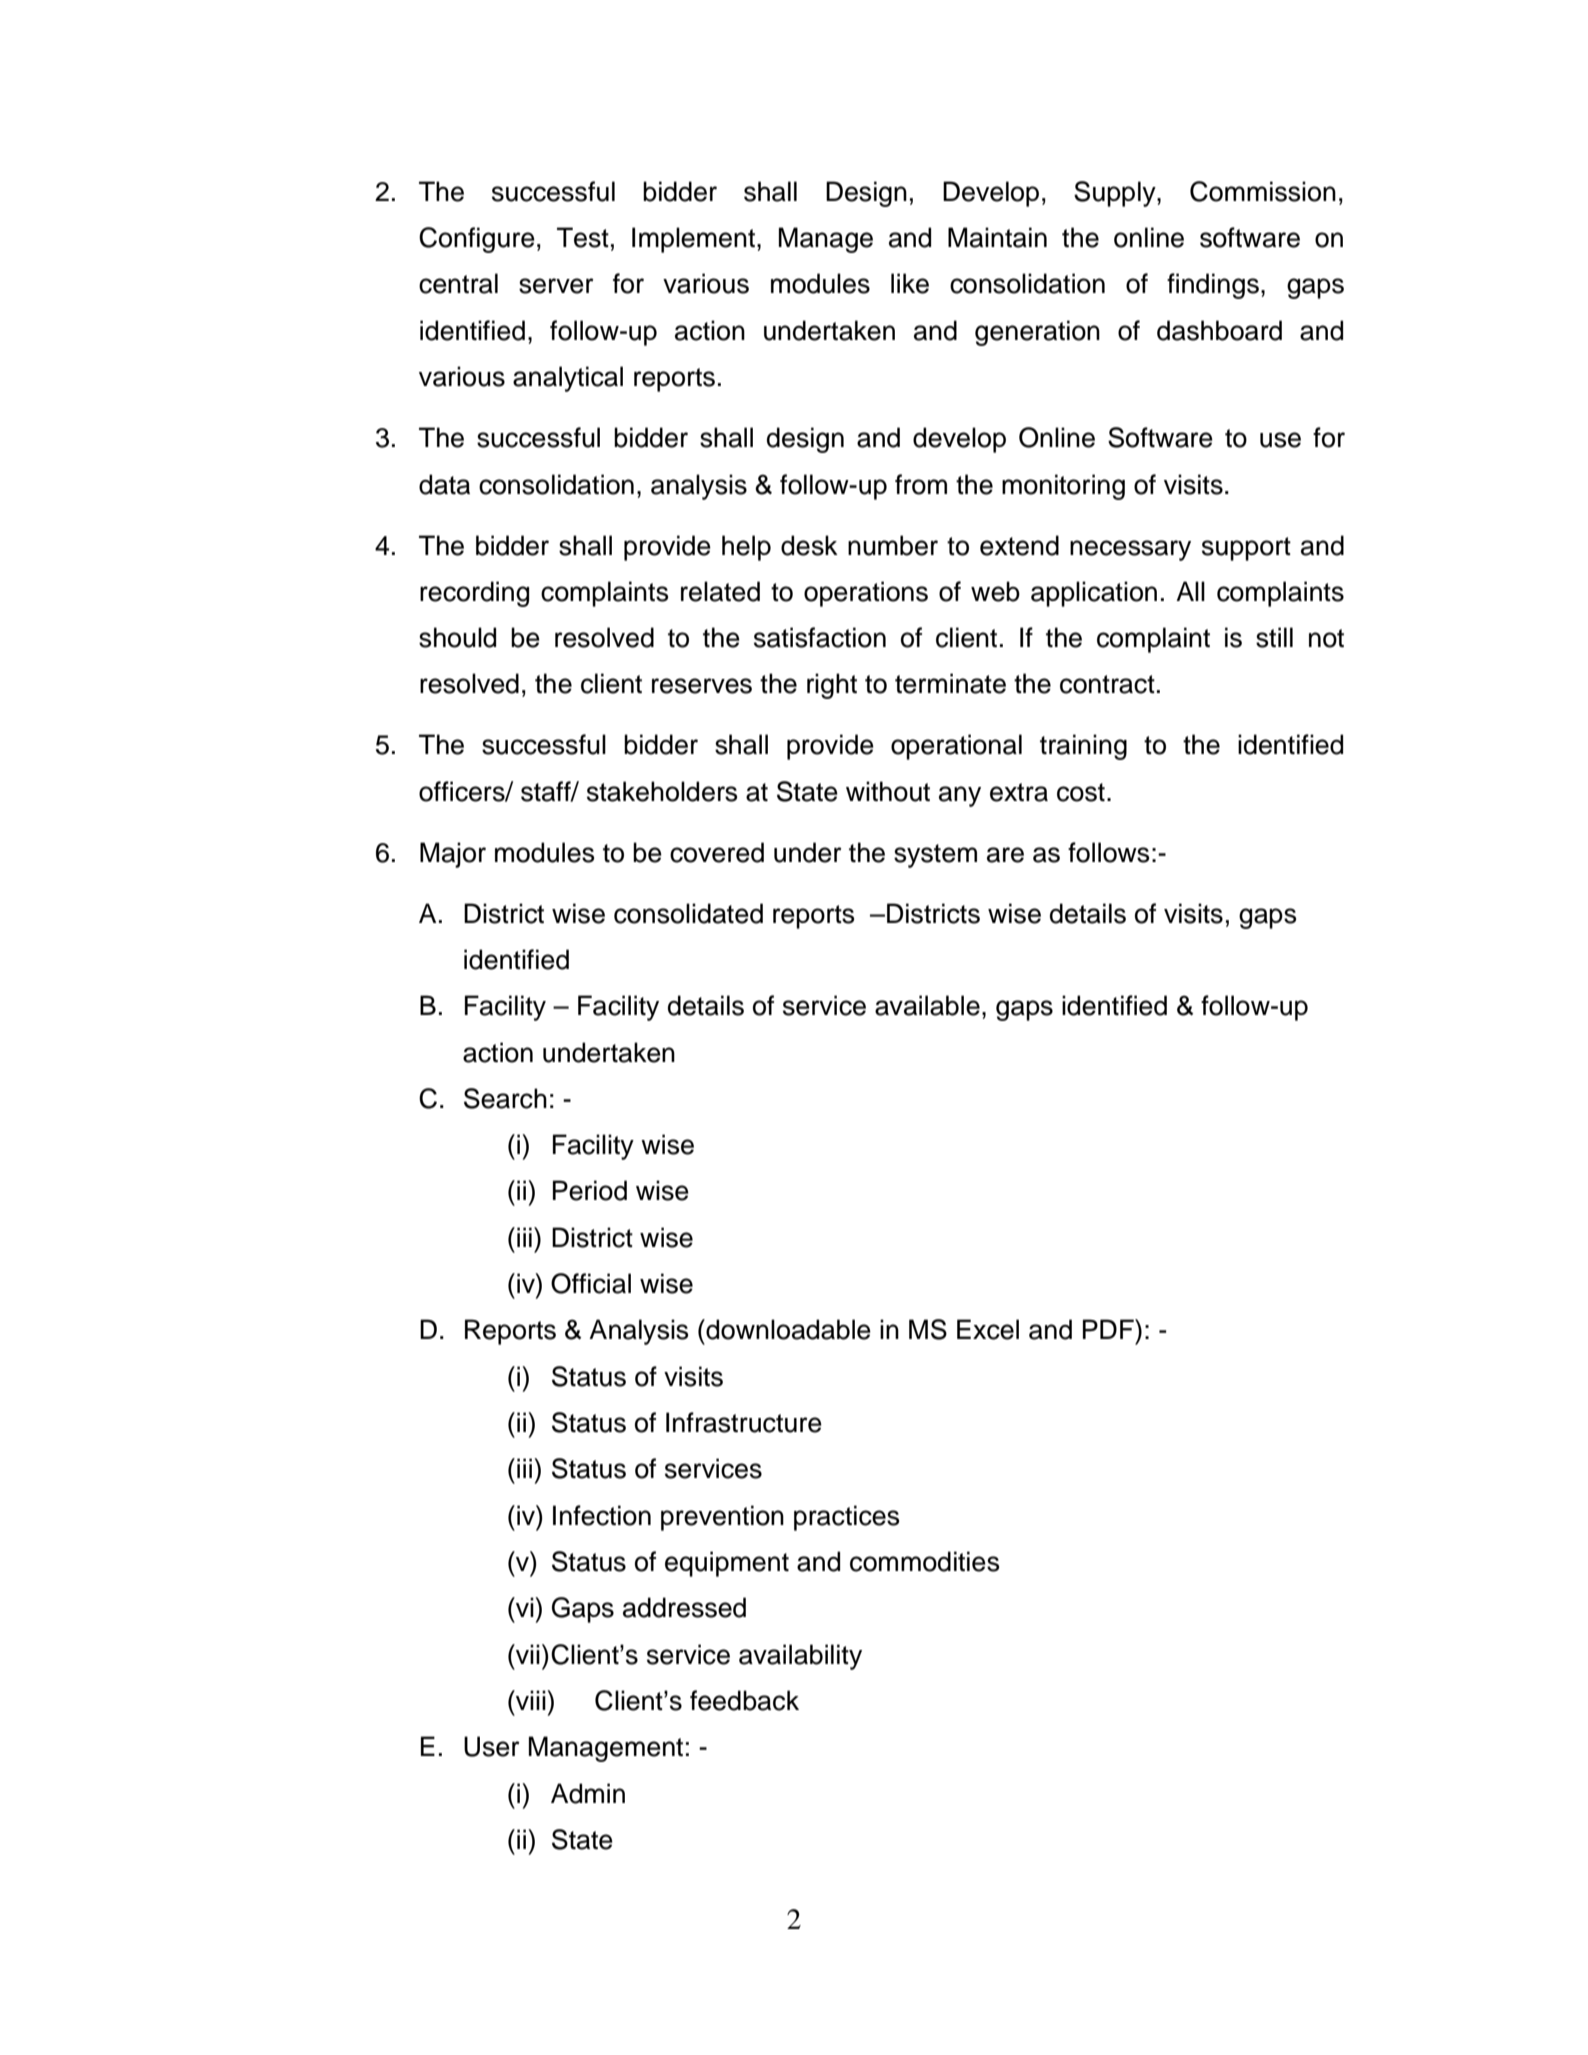 The height and width of the screenshot is (2055, 1588). What do you see at coordinates (531, 1700) in the screenshot?
I see `viii` at bounding box center [531, 1700].
